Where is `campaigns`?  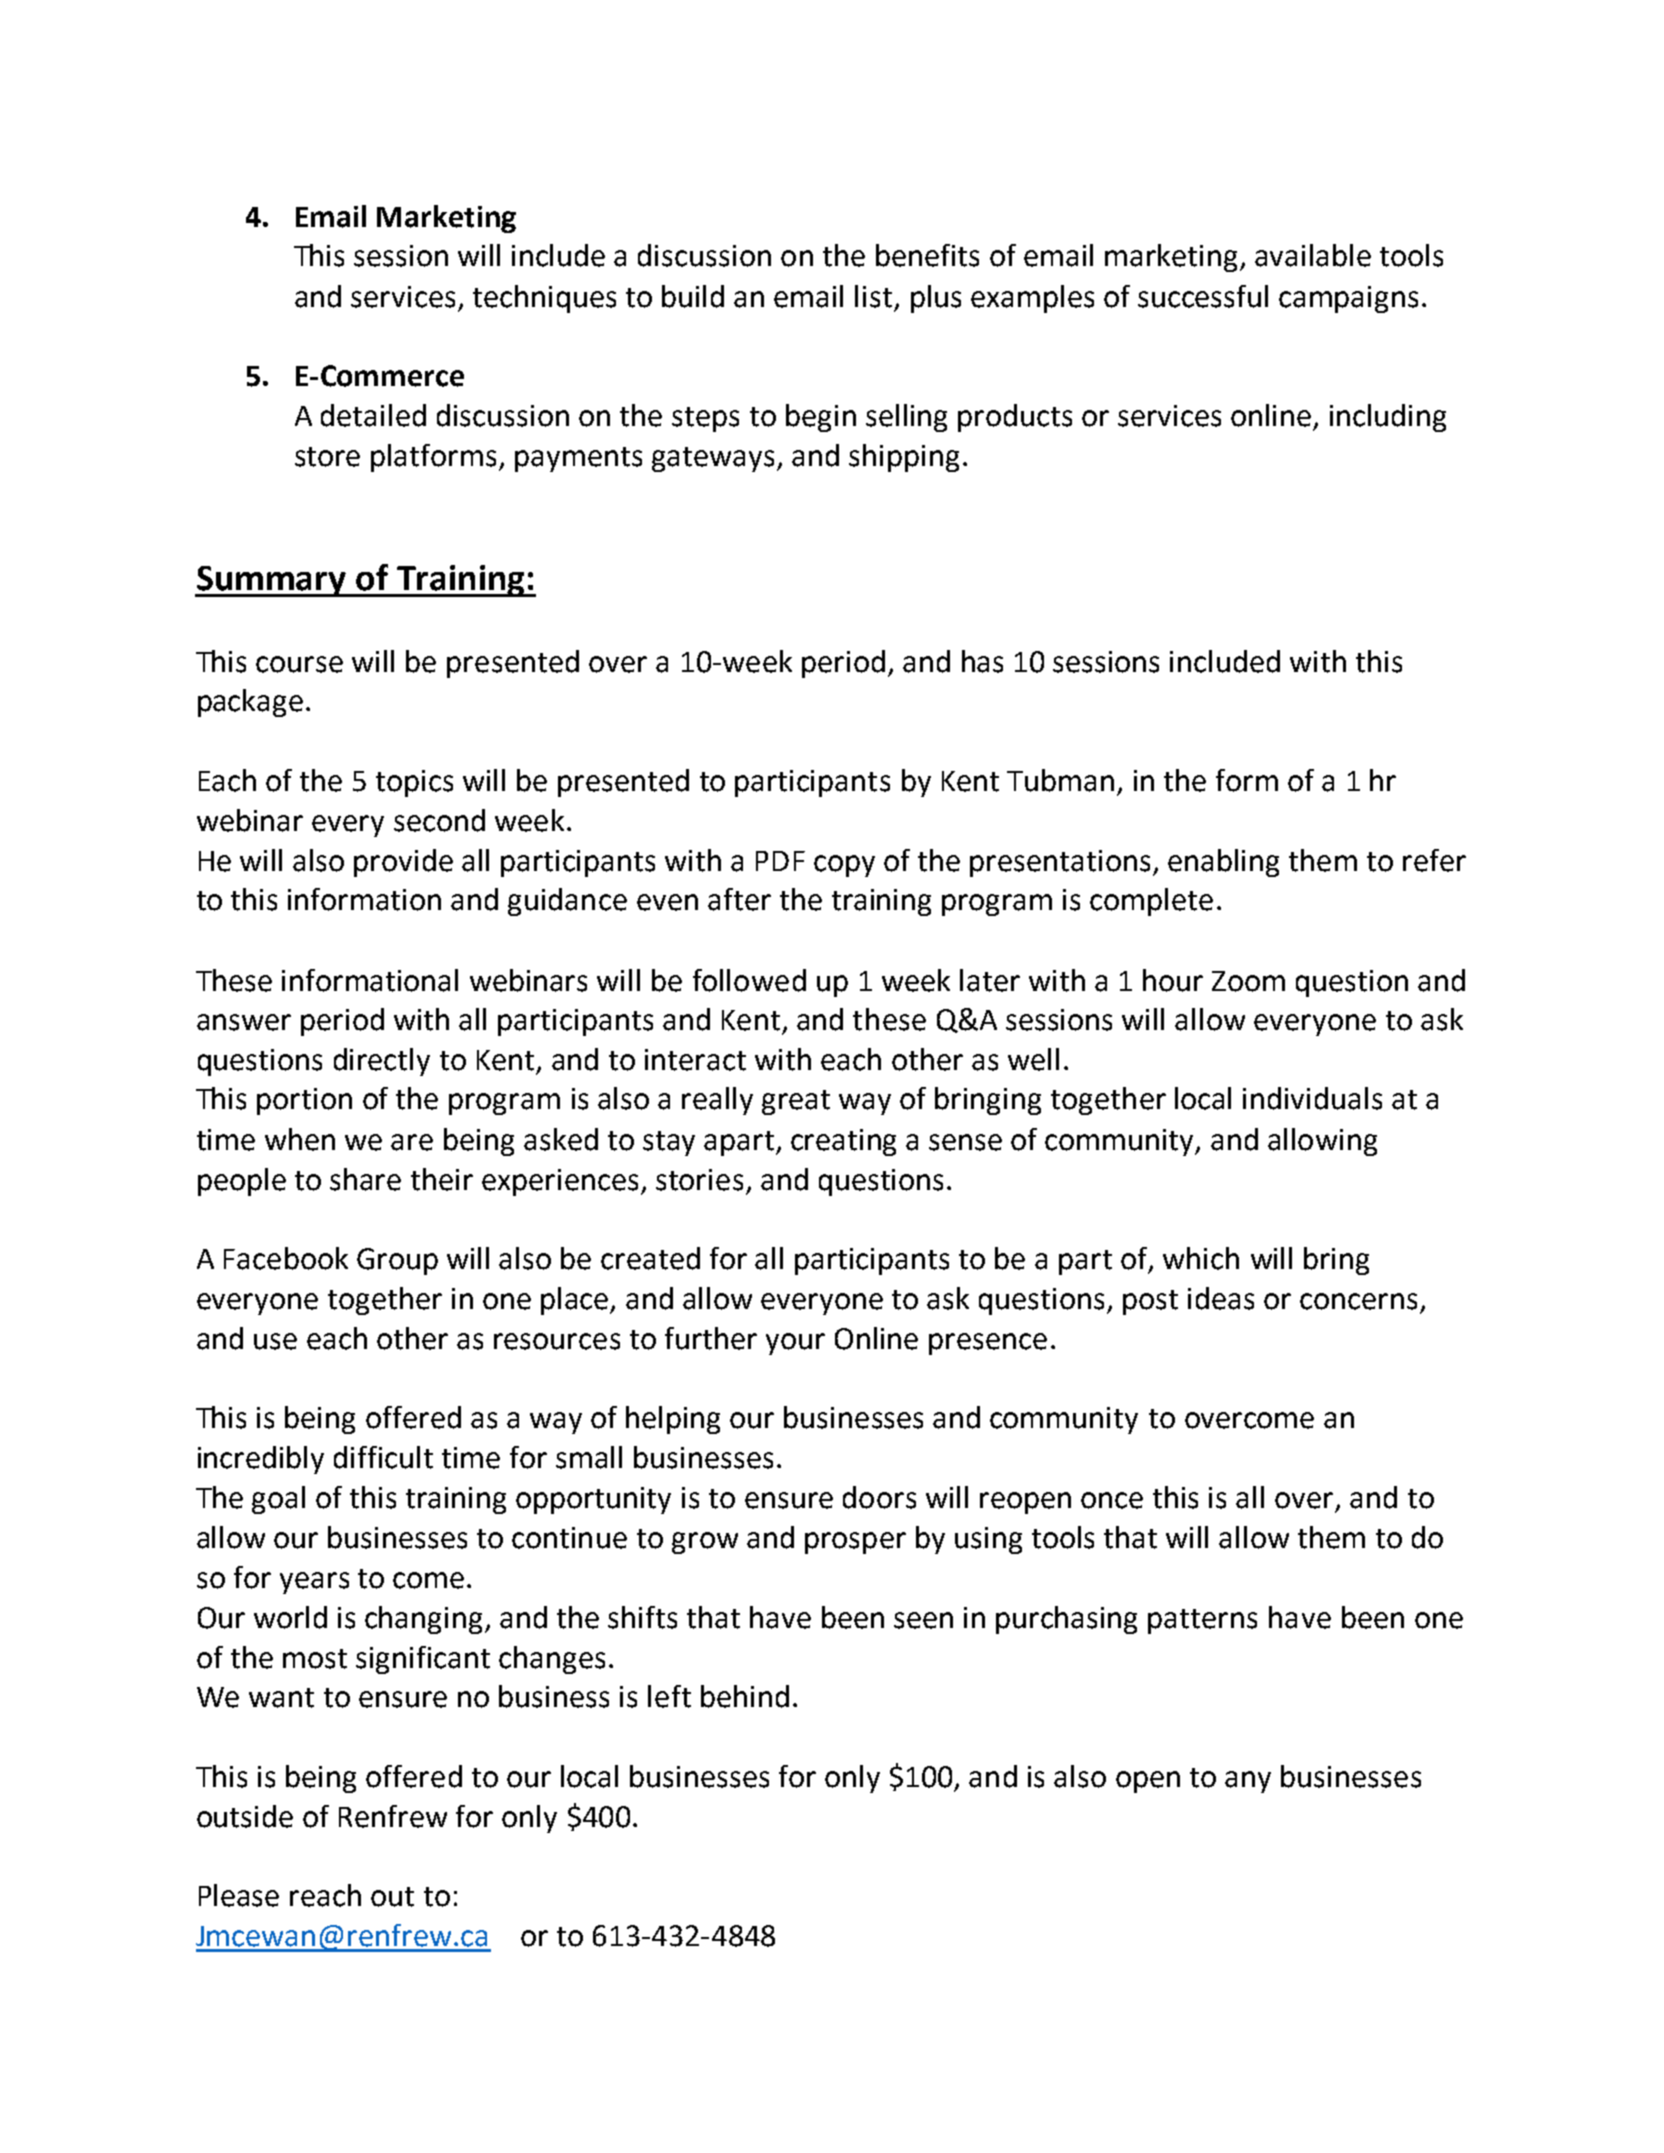 campaigns is located at coordinates (1348, 299).
